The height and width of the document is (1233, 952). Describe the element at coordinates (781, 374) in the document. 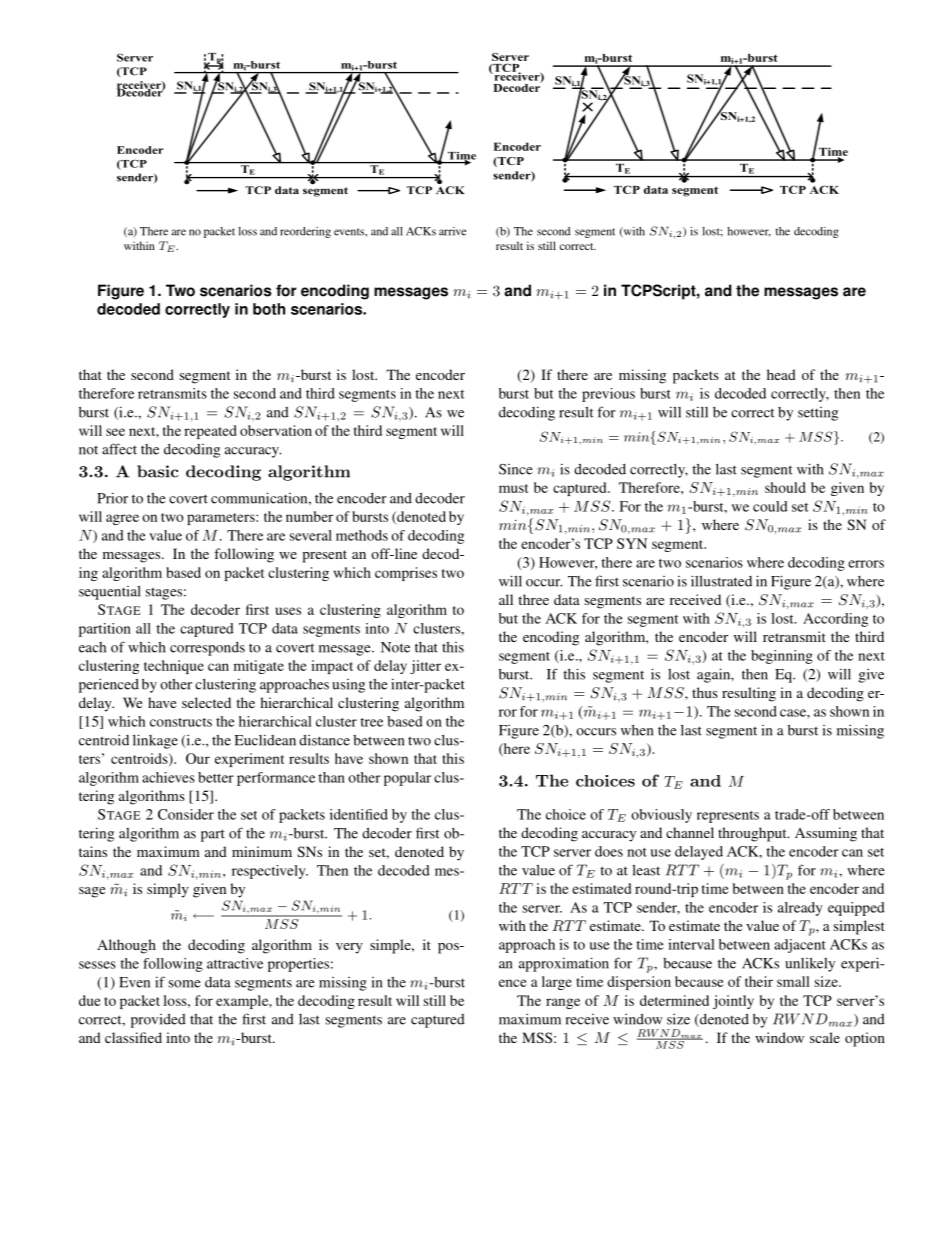

I see `head` at that location.
